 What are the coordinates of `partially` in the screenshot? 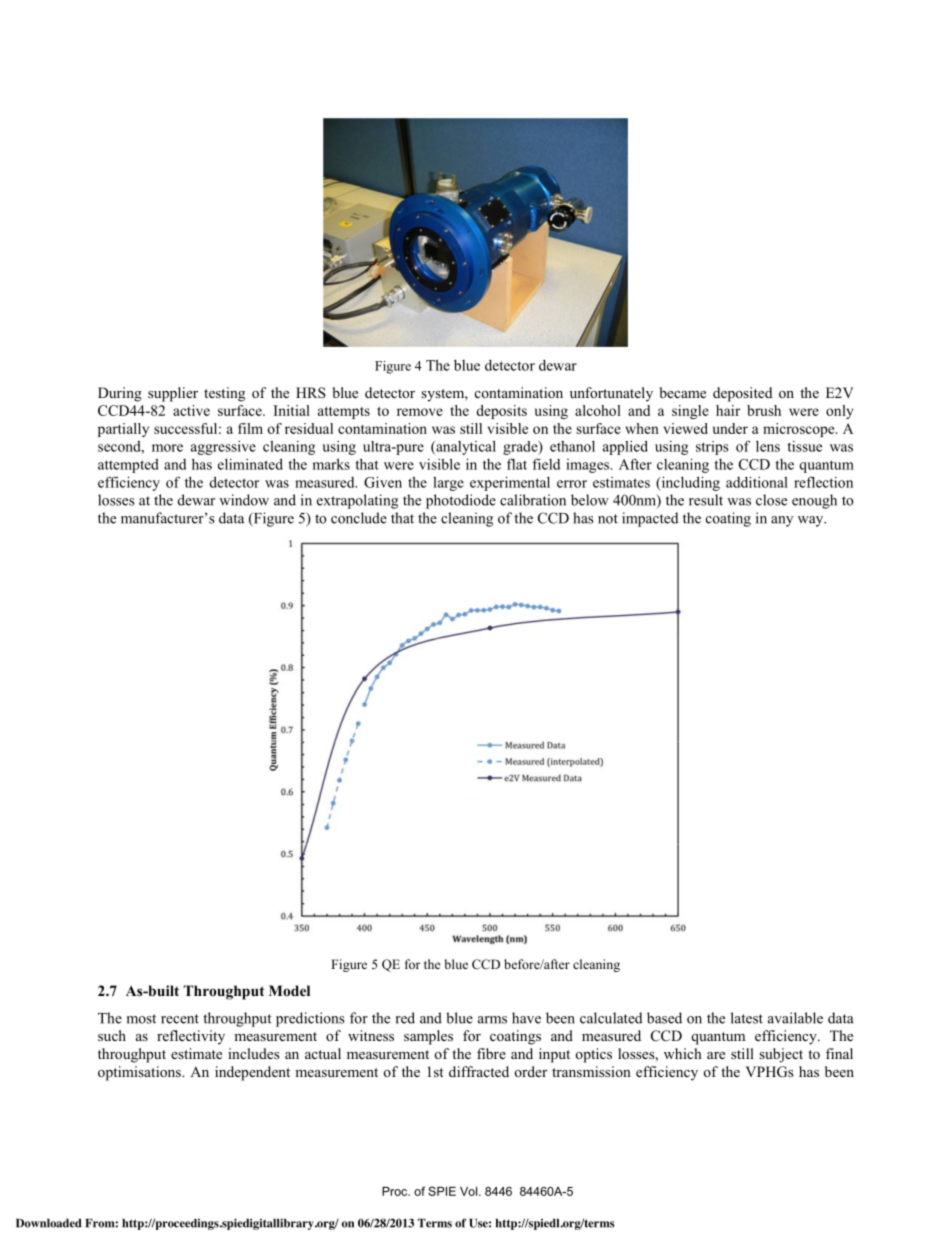 It's located at (123, 430).
